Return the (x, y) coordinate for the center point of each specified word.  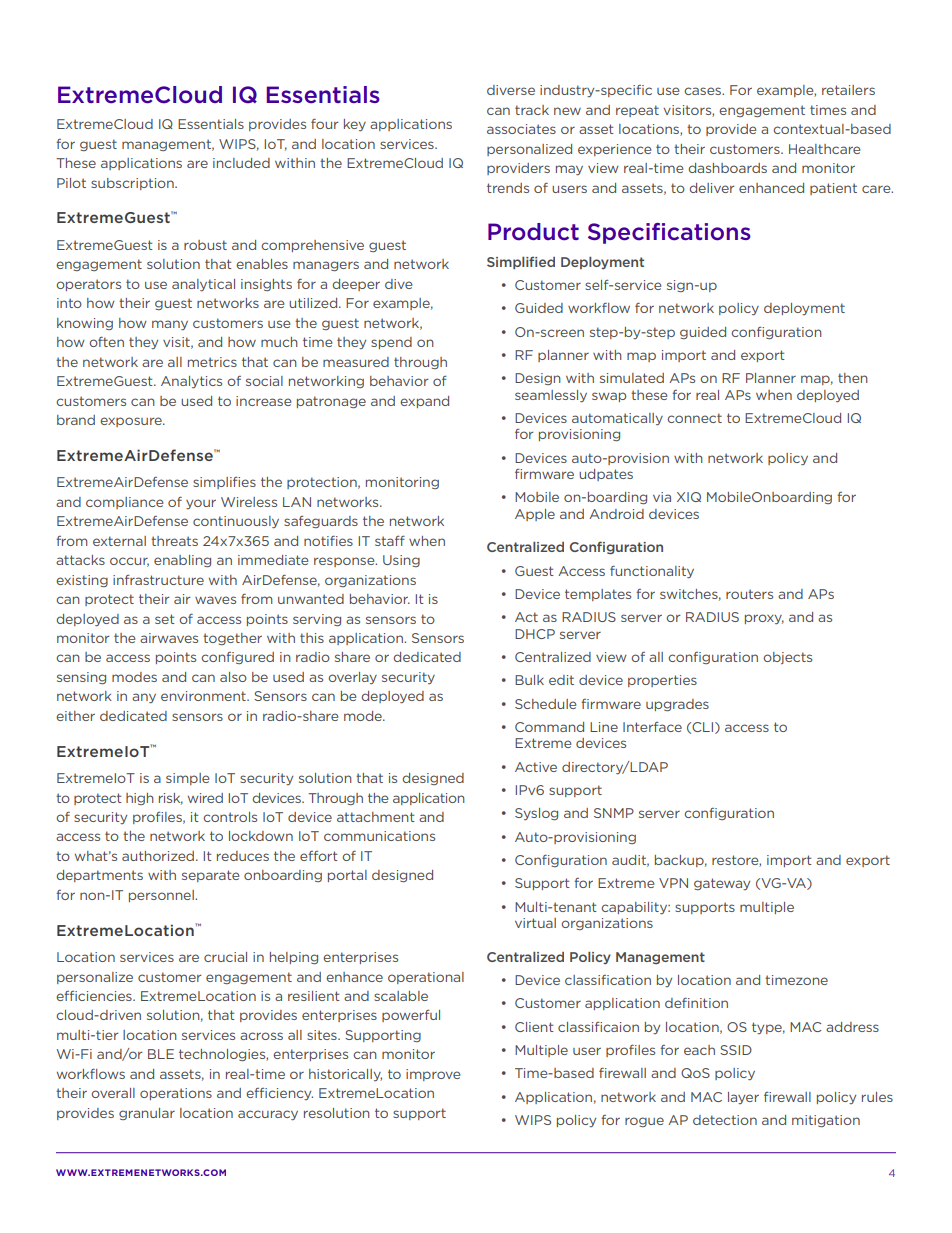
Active (536, 767)
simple (187, 779)
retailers (848, 90)
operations (176, 1094)
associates (521, 129)
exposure (132, 422)
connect (694, 418)
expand (424, 402)
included (241, 163)
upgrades (677, 705)
